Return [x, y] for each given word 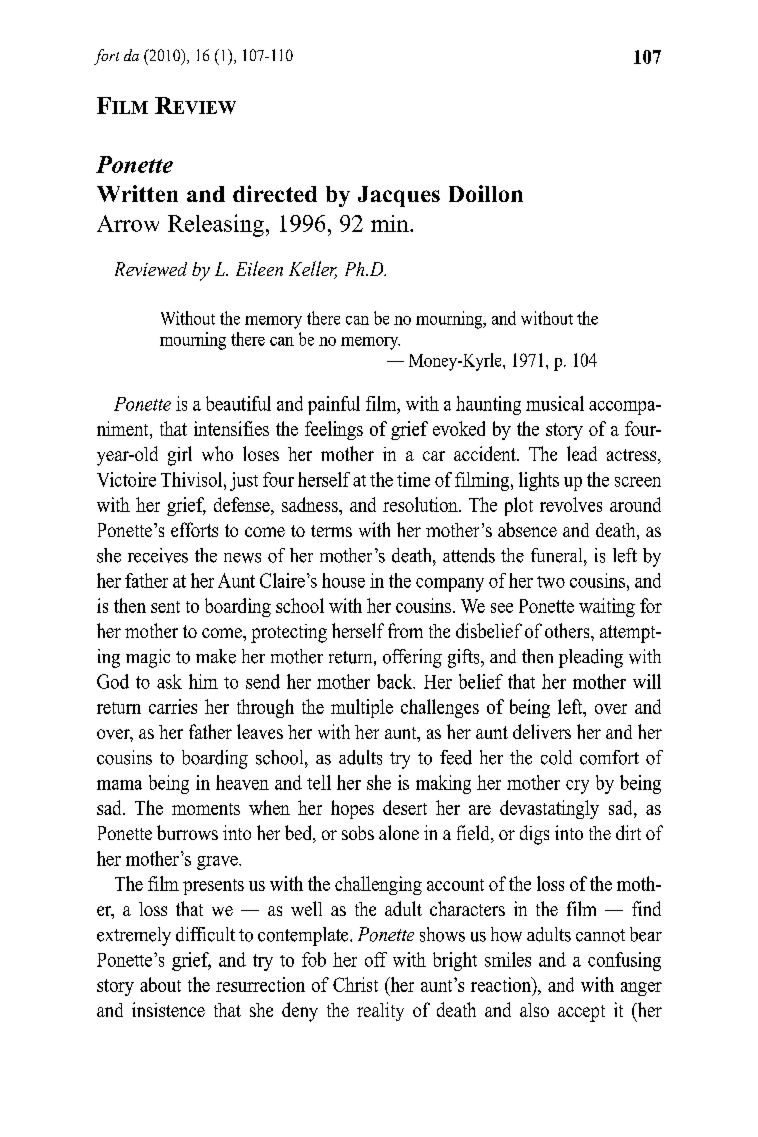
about [160, 984]
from [405, 630]
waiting [607, 607]
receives [158, 555]
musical [555, 403]
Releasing [216, 225]
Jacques [399, 196]
